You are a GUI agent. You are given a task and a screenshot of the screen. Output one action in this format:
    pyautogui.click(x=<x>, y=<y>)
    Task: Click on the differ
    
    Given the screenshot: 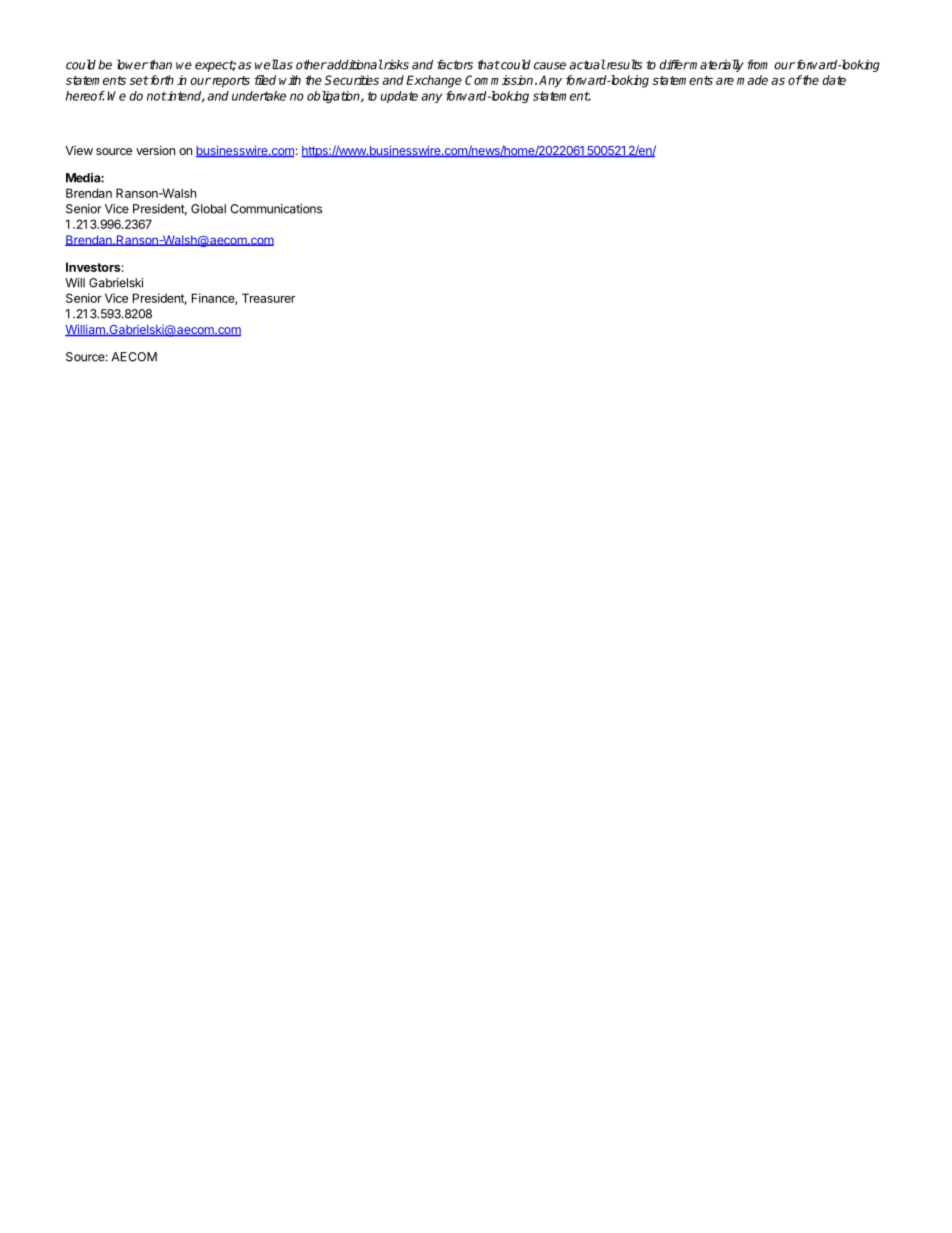 What is the action you would take?
    pyautogui.click(x=674, y=64)
